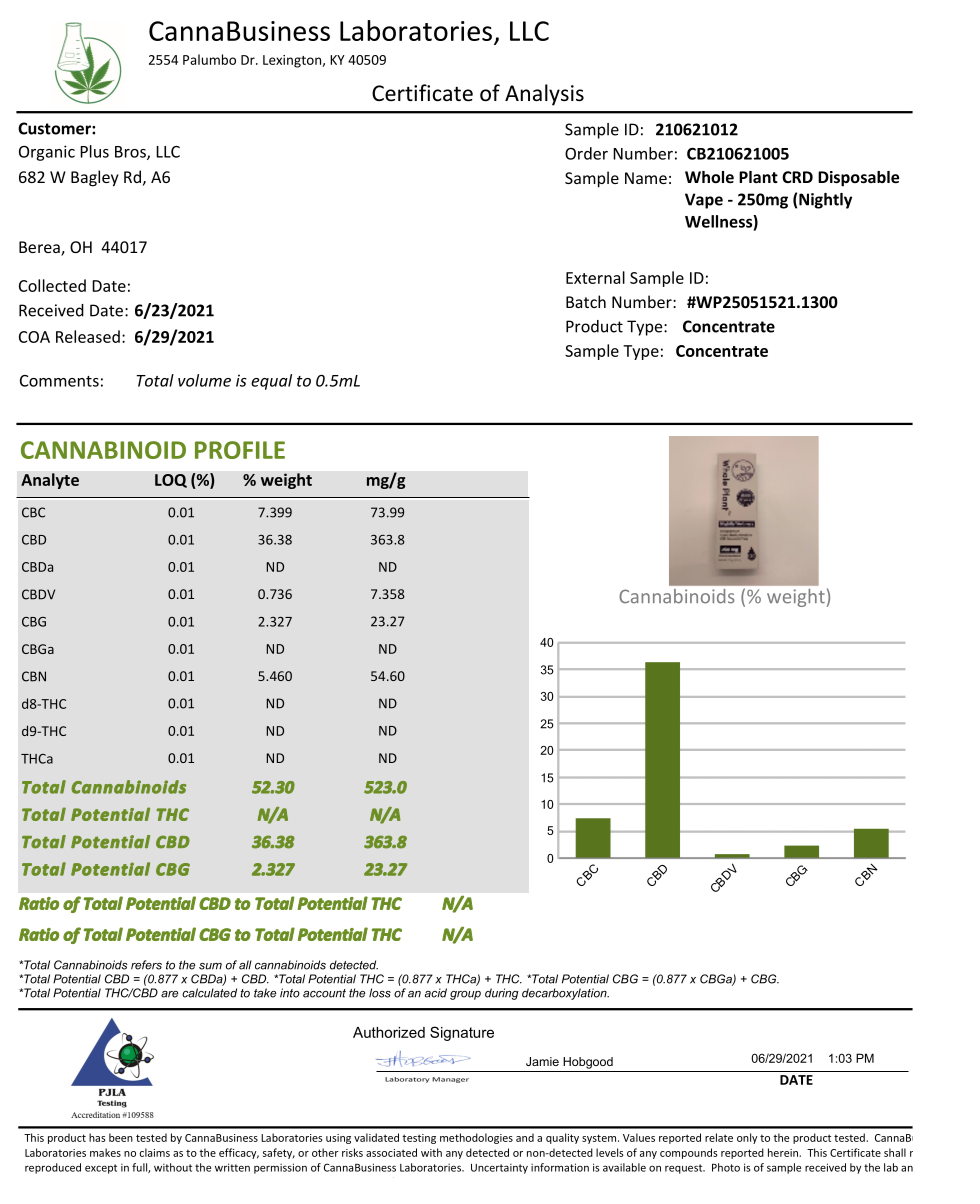 The width and height of the image is (980, 1204). I want to click on Released, so click(88, 336).
